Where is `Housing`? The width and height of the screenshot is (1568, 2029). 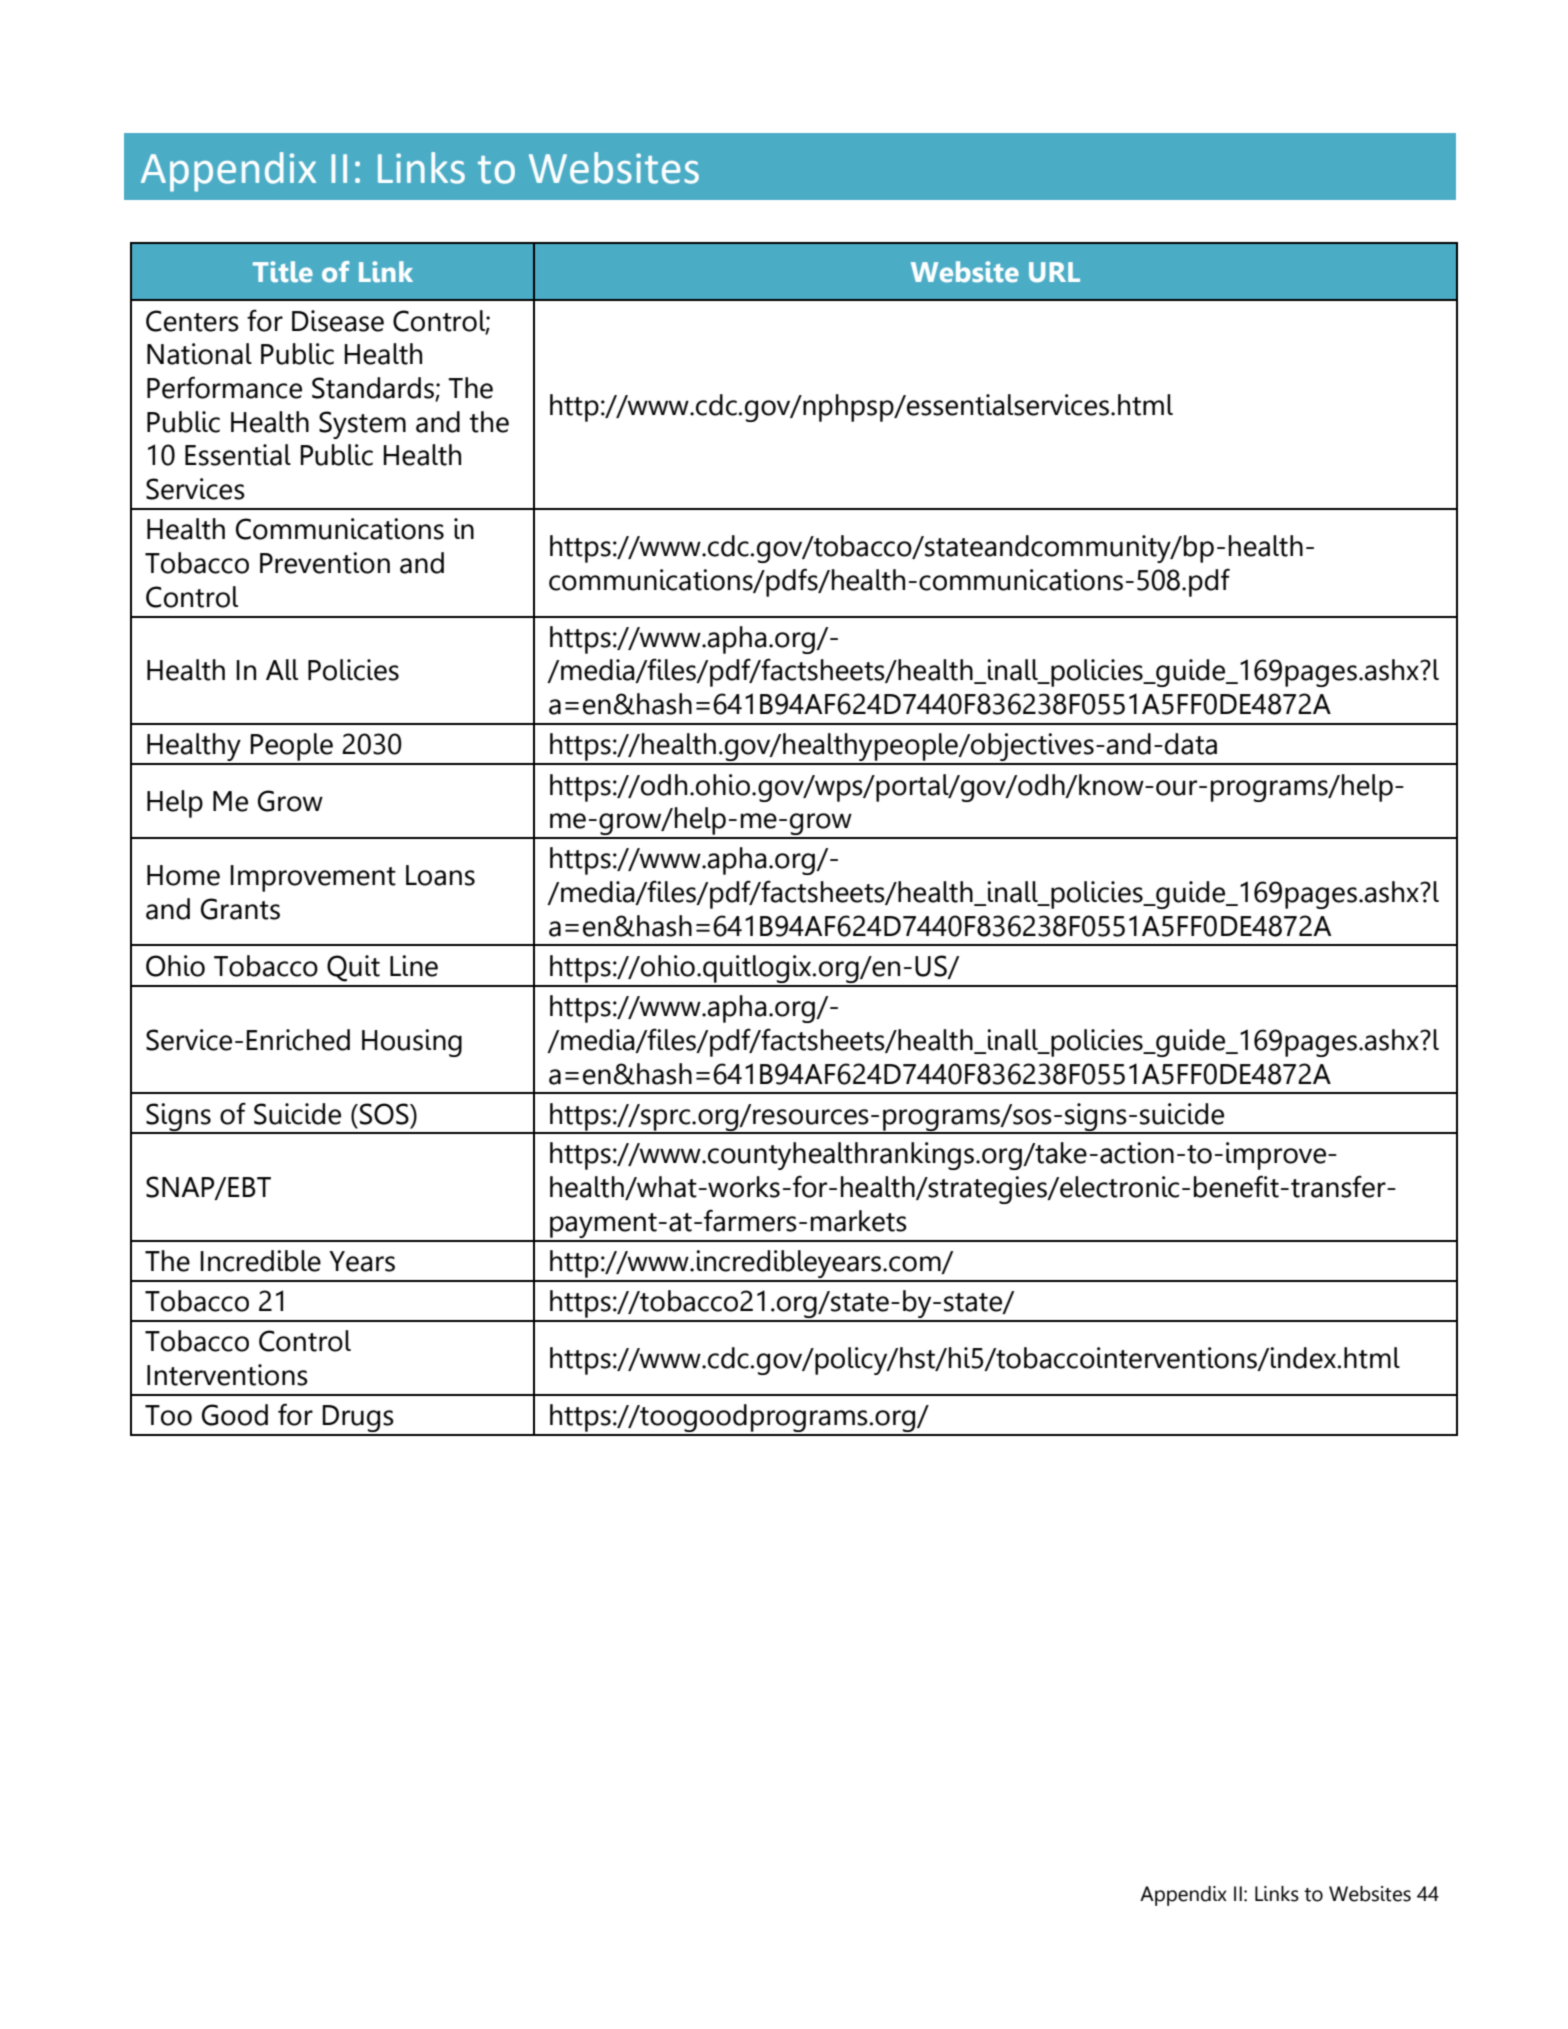 Housing is located at coordinates (412, 1043).
